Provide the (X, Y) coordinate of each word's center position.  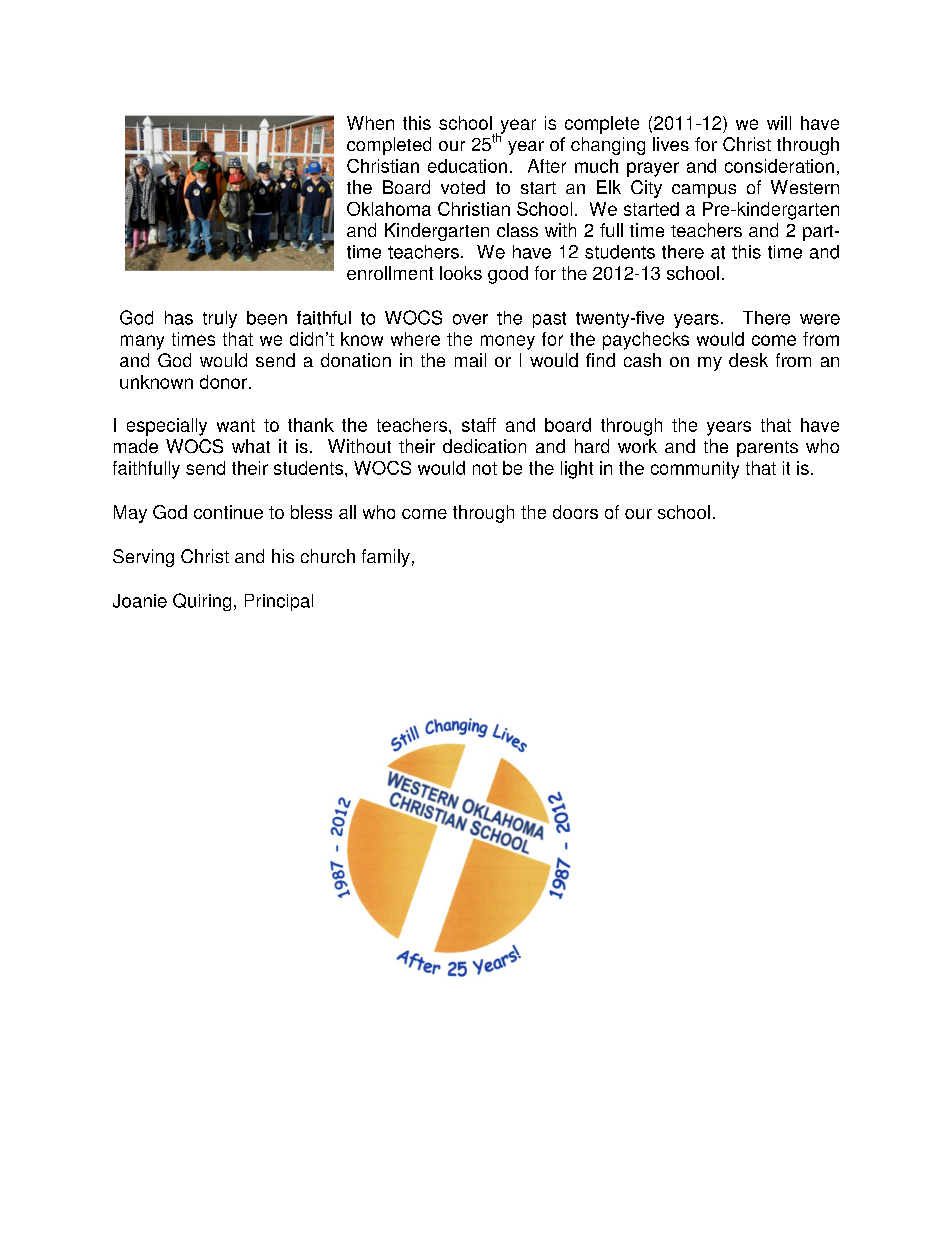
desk (748, 360)
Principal (279, 602)
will (779, 123)
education (467, 166)
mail (470, 360)
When (370, 123)
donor (223, 382)
